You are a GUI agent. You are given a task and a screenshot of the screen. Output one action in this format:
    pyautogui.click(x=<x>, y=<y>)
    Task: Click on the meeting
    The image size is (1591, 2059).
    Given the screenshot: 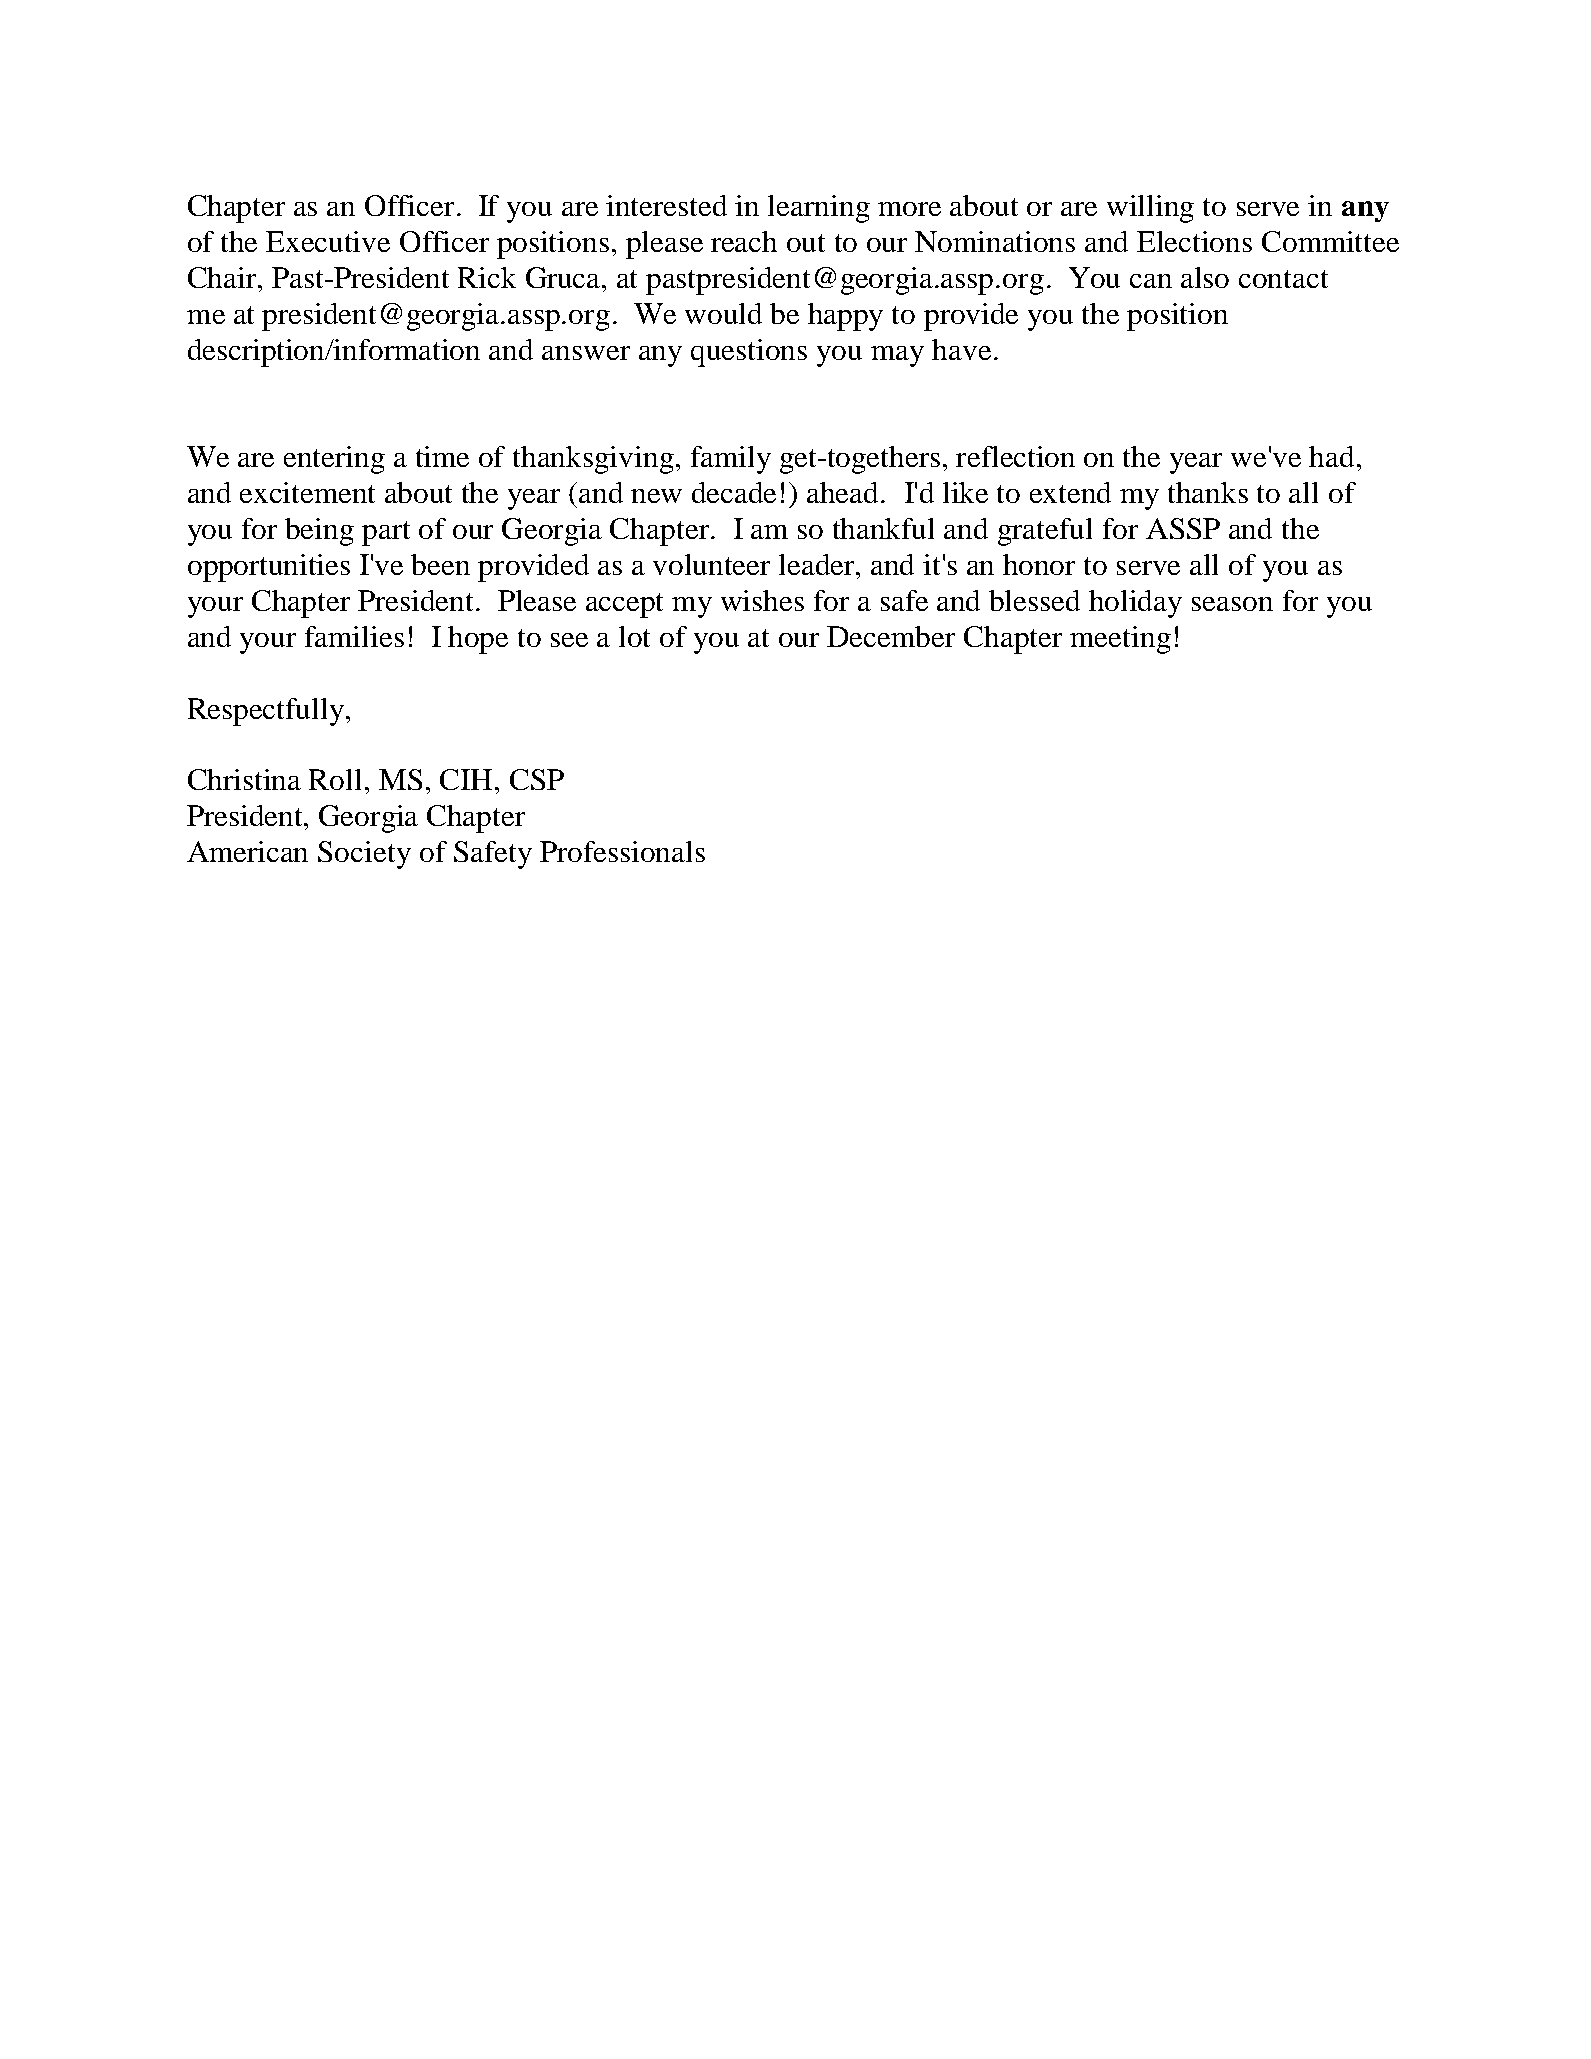 What is the action you would take?
    pyautogui.click(x=1120, y=640)
